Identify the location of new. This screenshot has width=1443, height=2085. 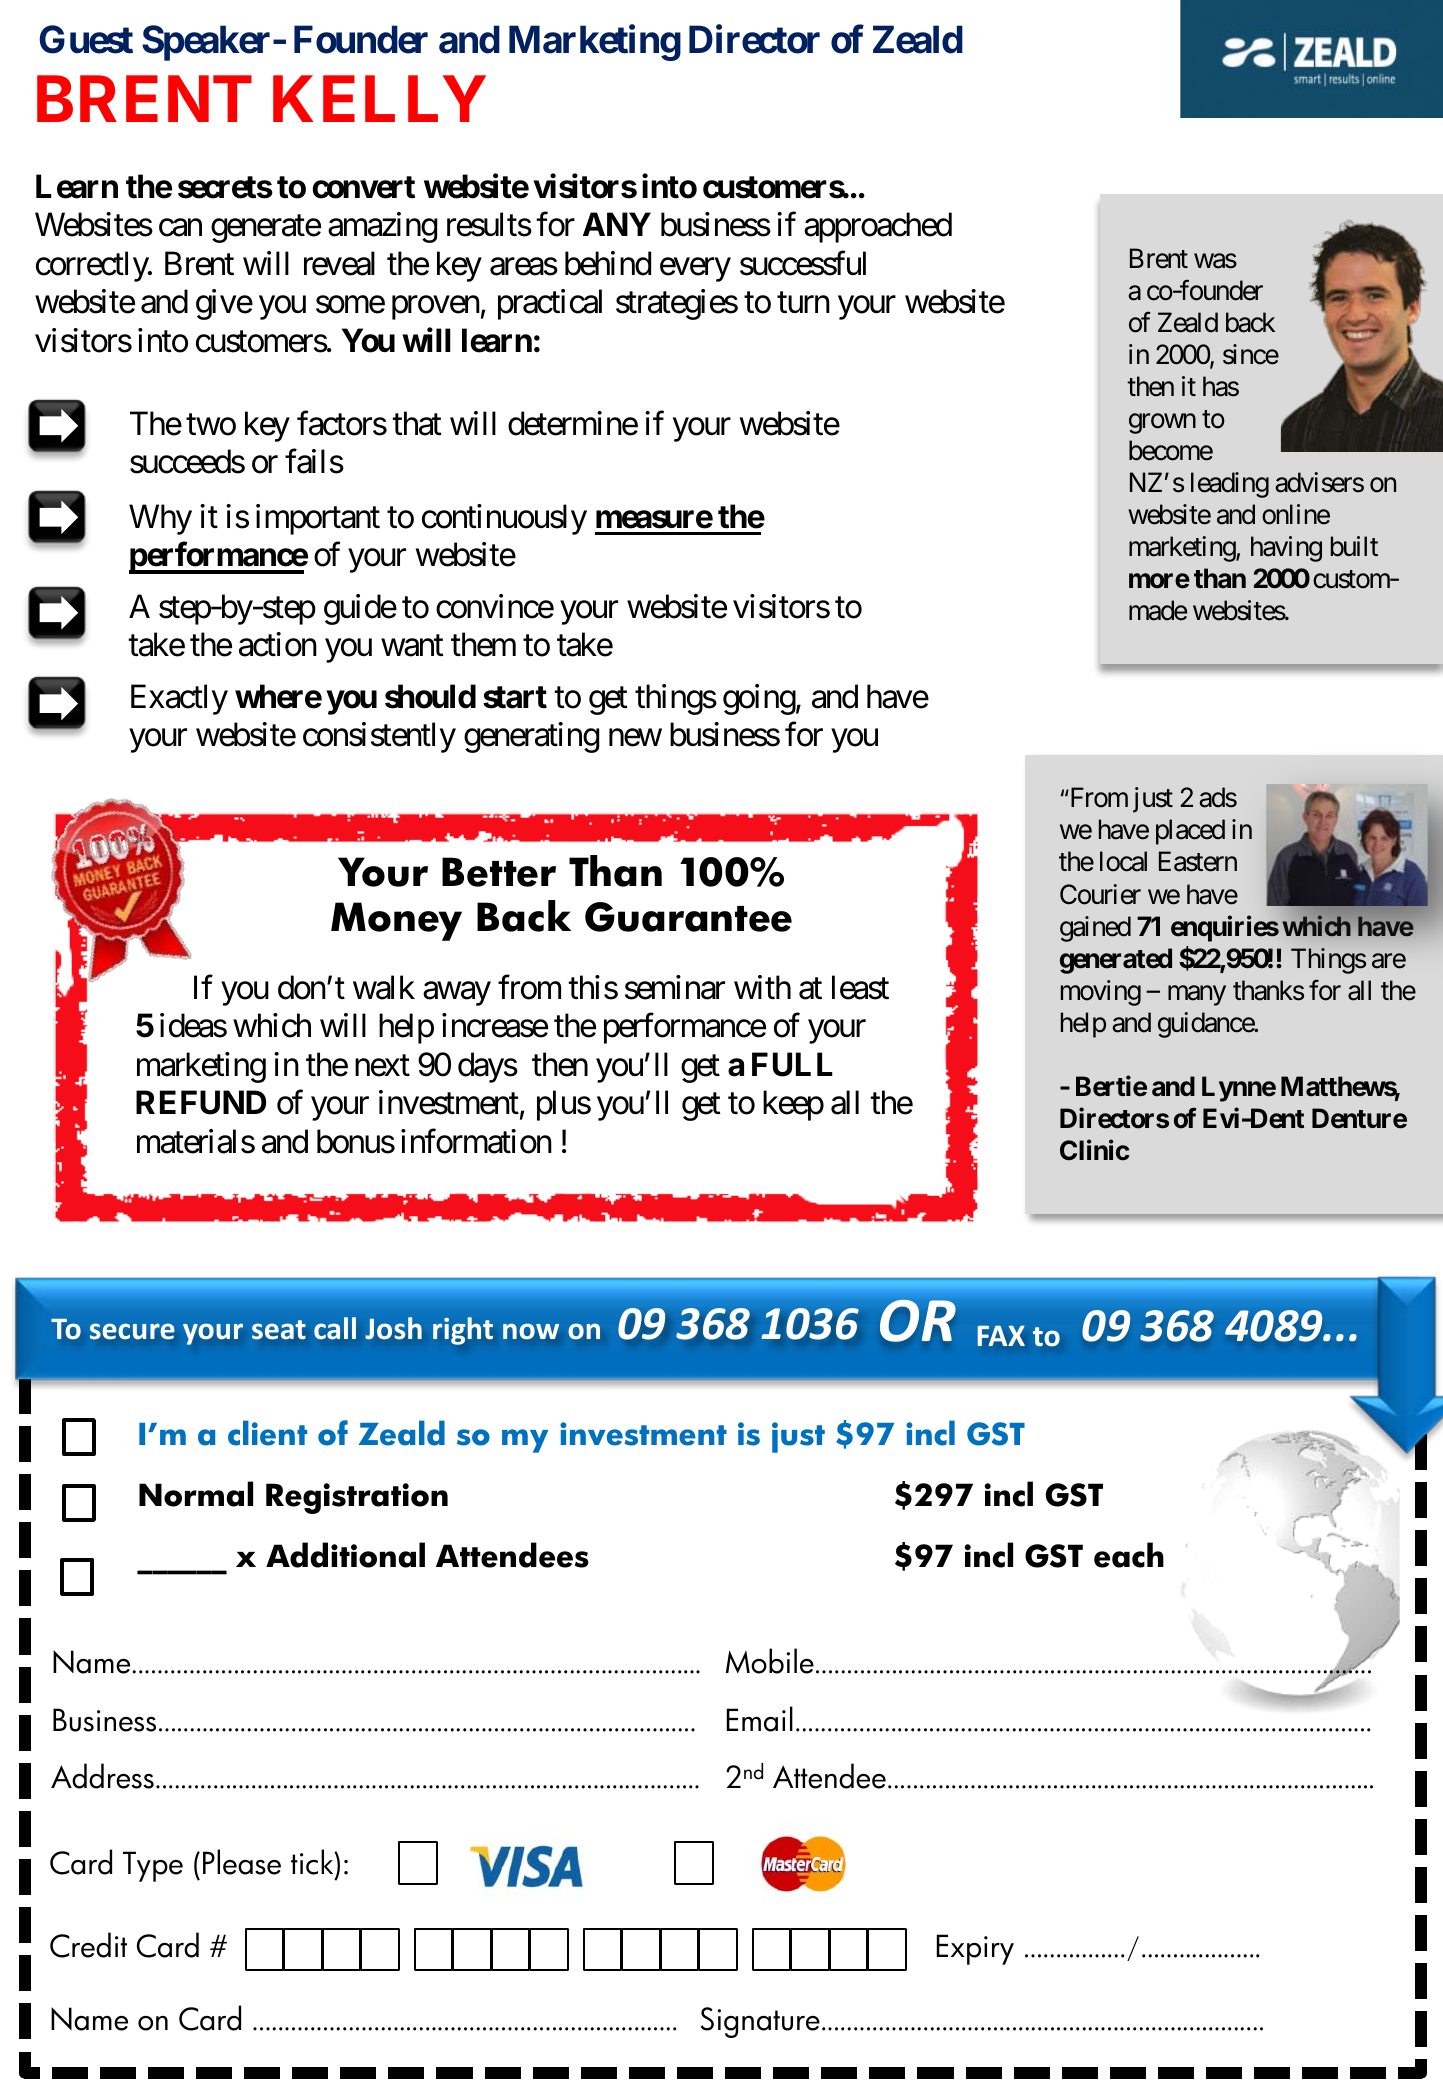
(635, 738).
